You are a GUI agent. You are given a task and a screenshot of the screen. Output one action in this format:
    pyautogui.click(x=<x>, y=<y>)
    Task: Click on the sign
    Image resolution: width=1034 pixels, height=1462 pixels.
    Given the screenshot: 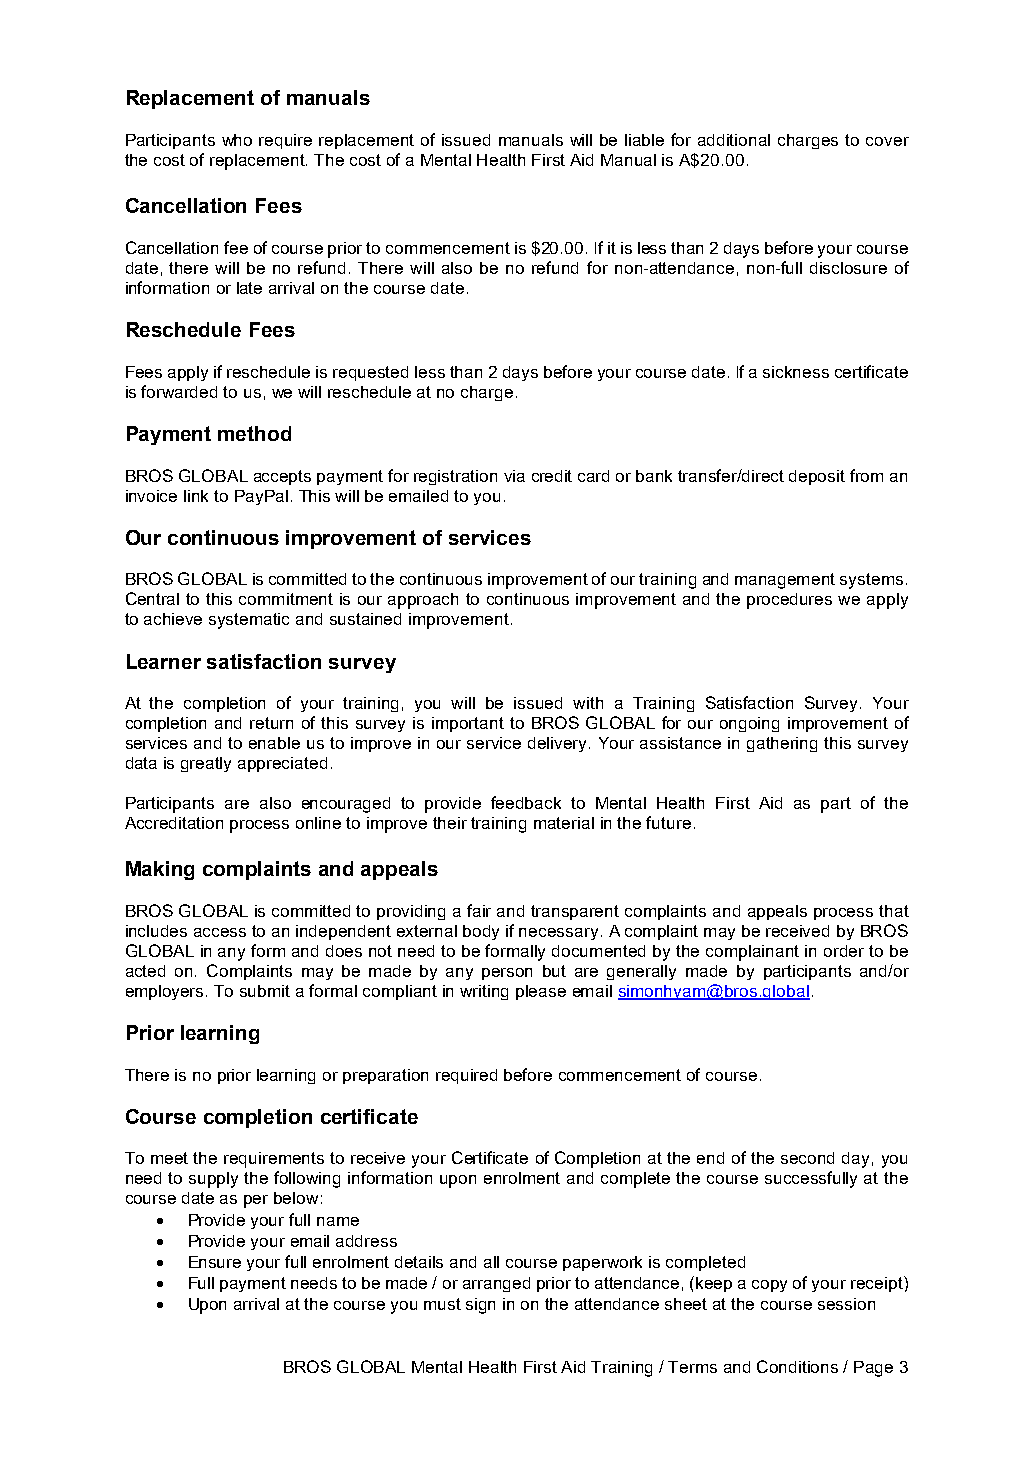 What is the action you would take?
    pyautogui.click(x=480, y=1306)
